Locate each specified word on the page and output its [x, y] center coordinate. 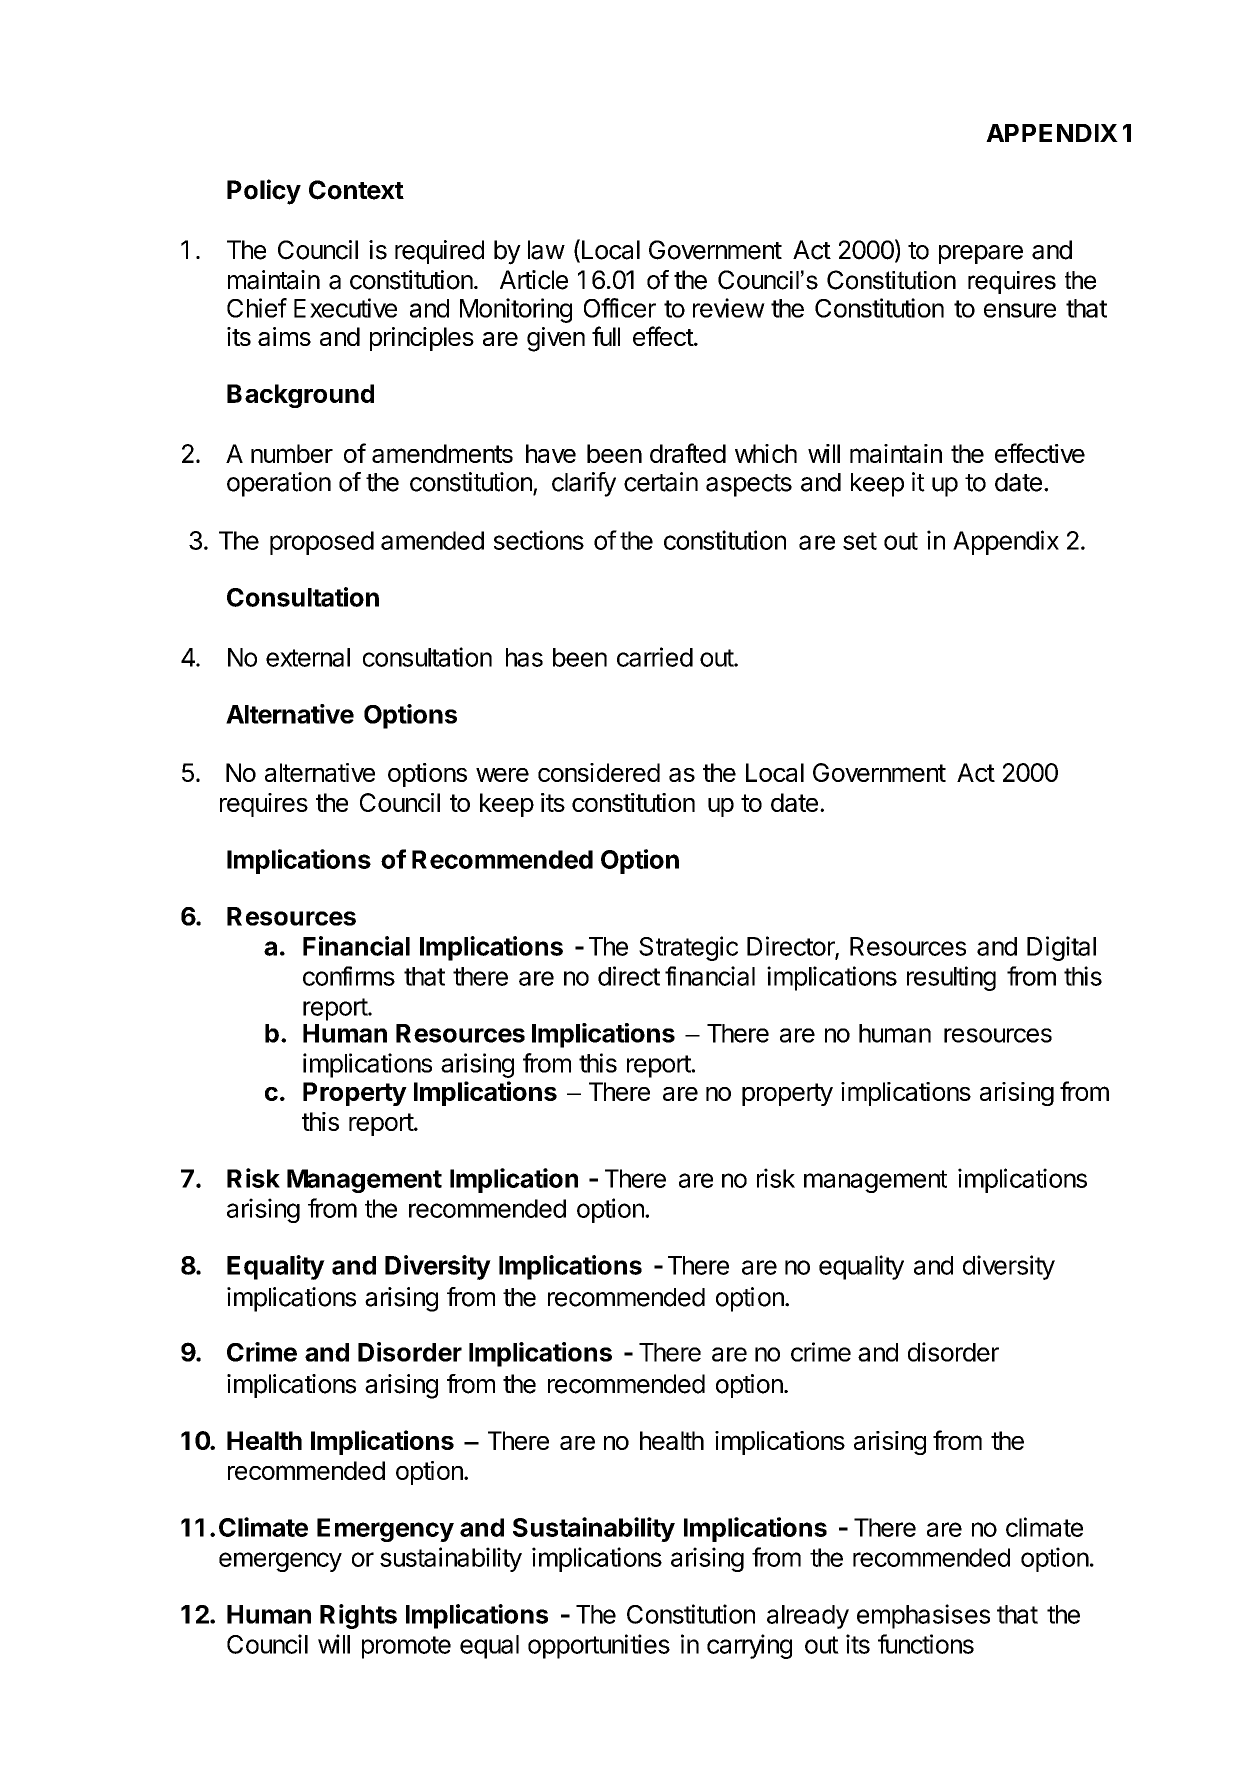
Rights [358, 1616]
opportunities [599, 1646]
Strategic [688, 948]
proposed [322, 543]
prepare [981, 254]
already [808, 1617]
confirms [349, 976]
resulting [951, 978]
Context [356, 190]
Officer [620, 308]
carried [655, 657]
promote [406, 1647]
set [860, 541]
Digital [1061, 948]
